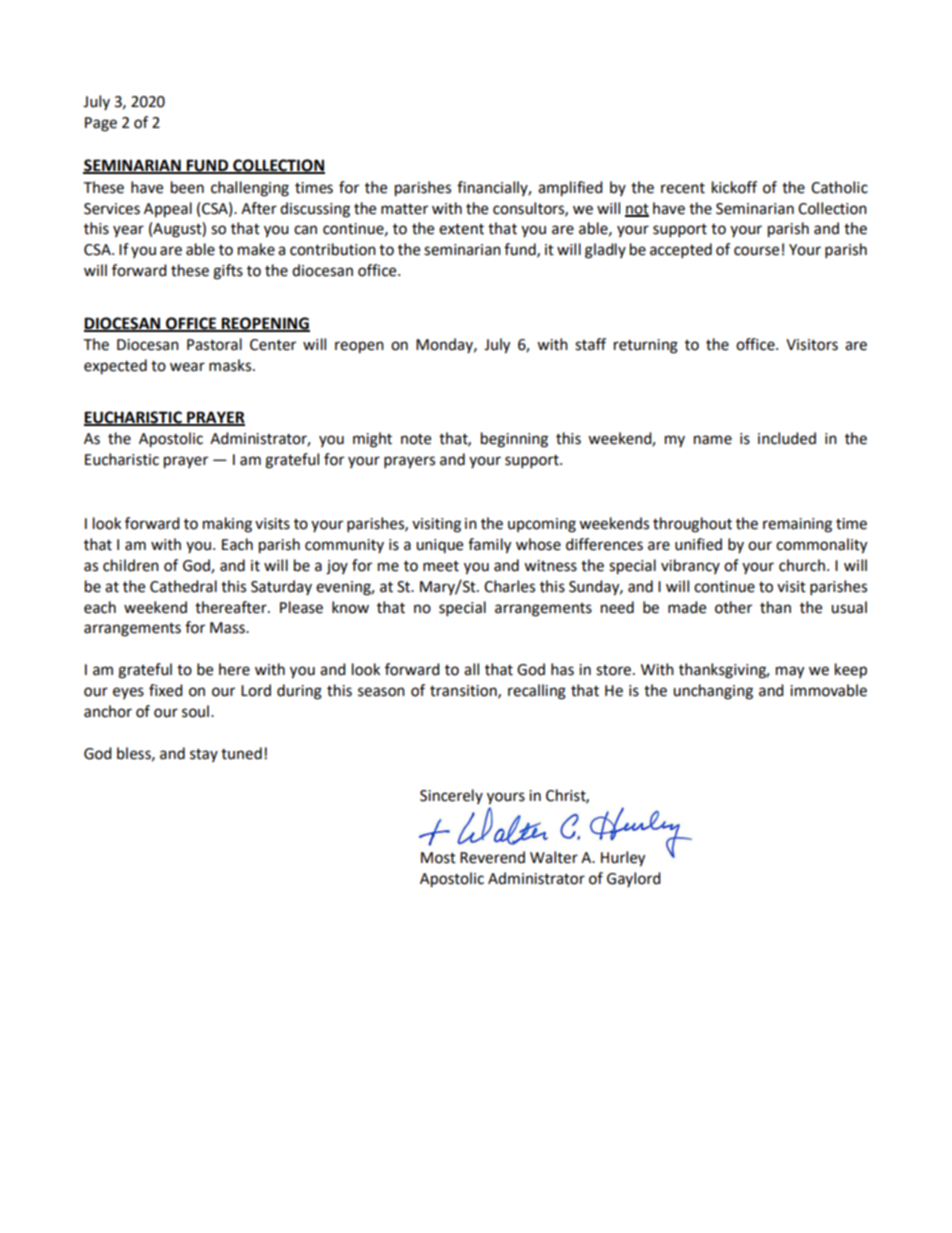  Describe the element at coordinates (204, 755) in the screenshot. I see `stay` at that location.
